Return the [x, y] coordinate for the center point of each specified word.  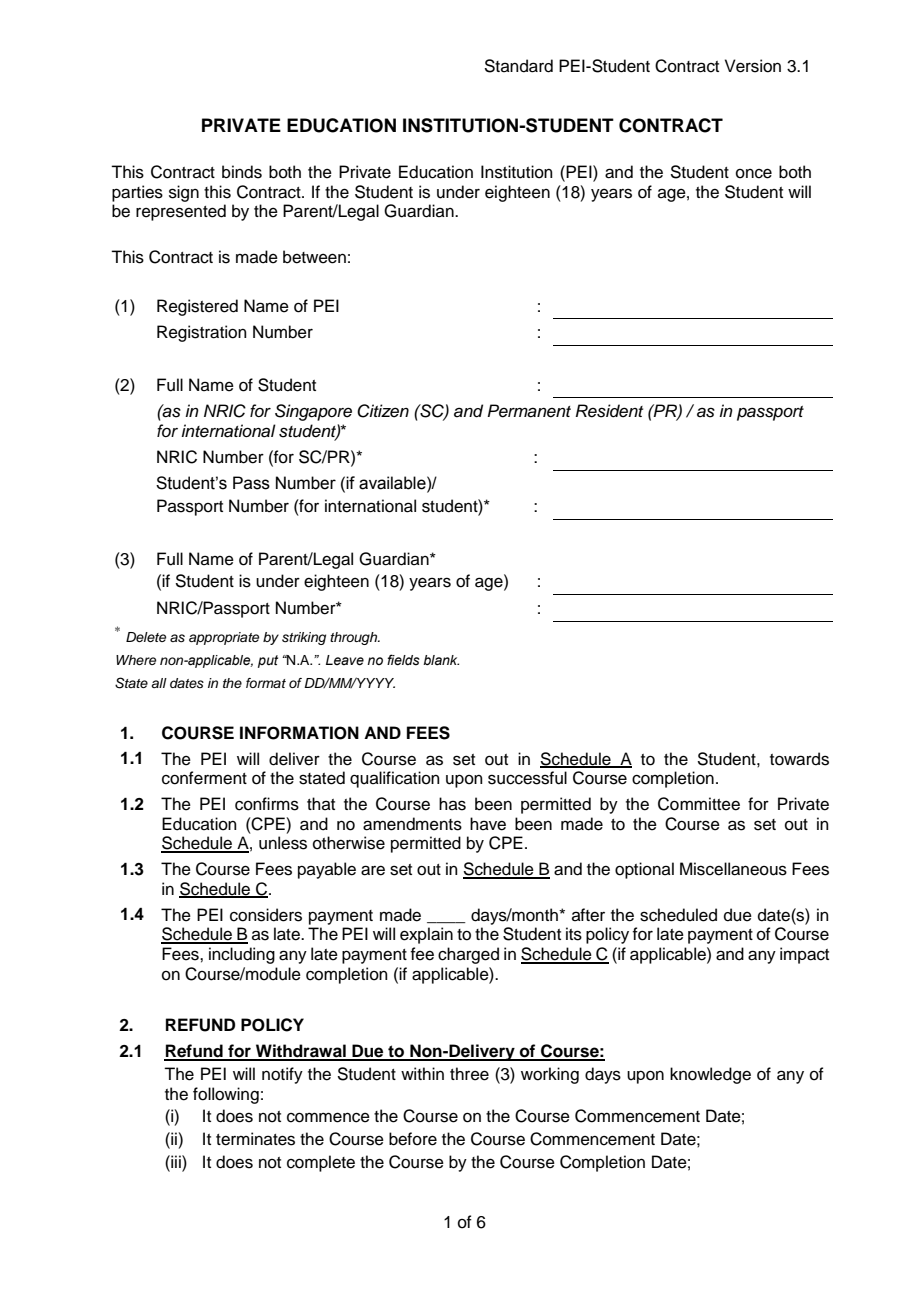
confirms [267, 804]
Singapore [313, 412]
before [413, 1139]
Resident [609, 411]
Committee [699, 804]
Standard [518, 66]
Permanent [529, 411]
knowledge [710, 1075]
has [452, 804]
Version [753, 66]
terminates [255, 1139]
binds [242, 172]
